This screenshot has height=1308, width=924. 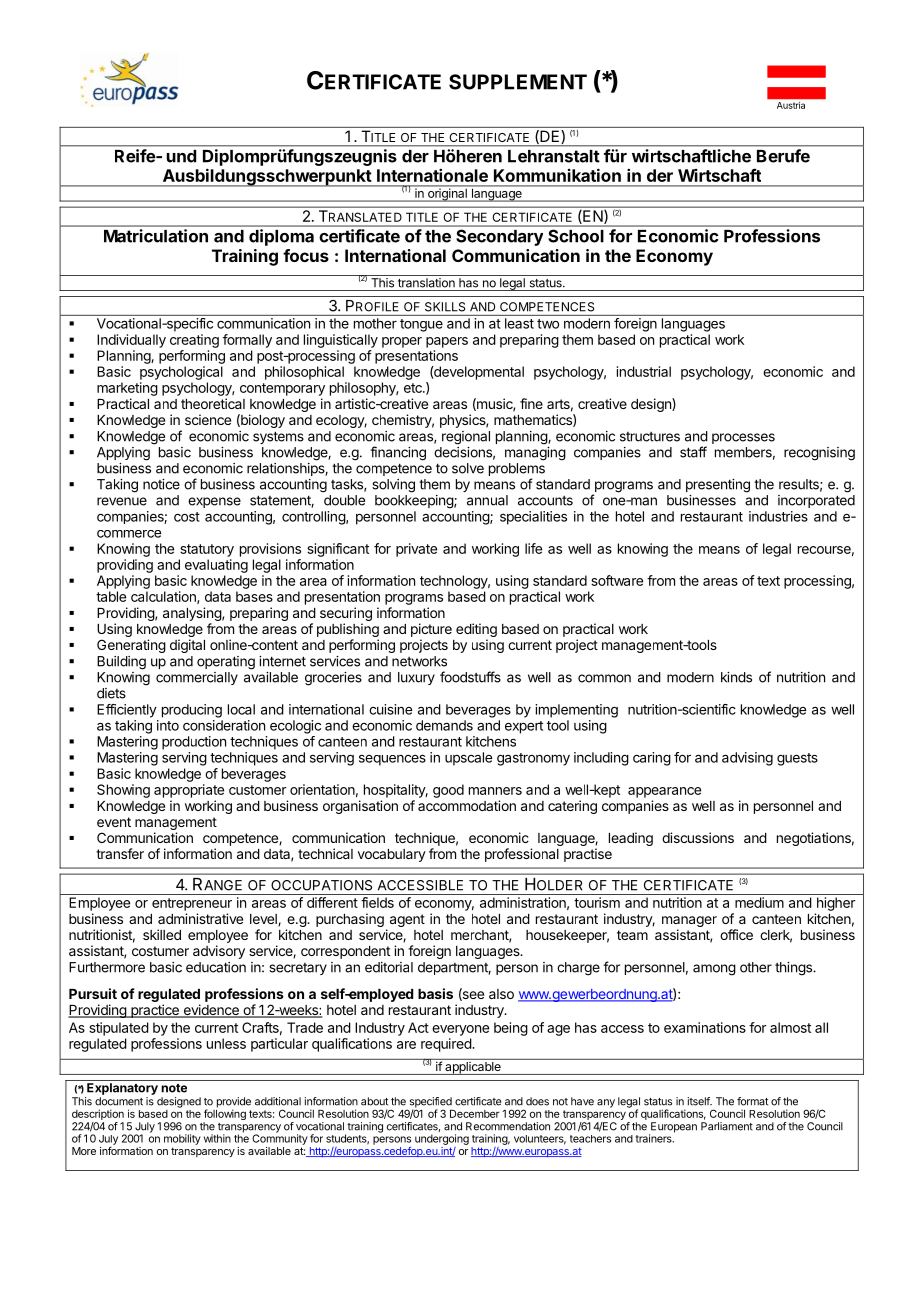 I want to click on note, so click(x=174, y=1088).
